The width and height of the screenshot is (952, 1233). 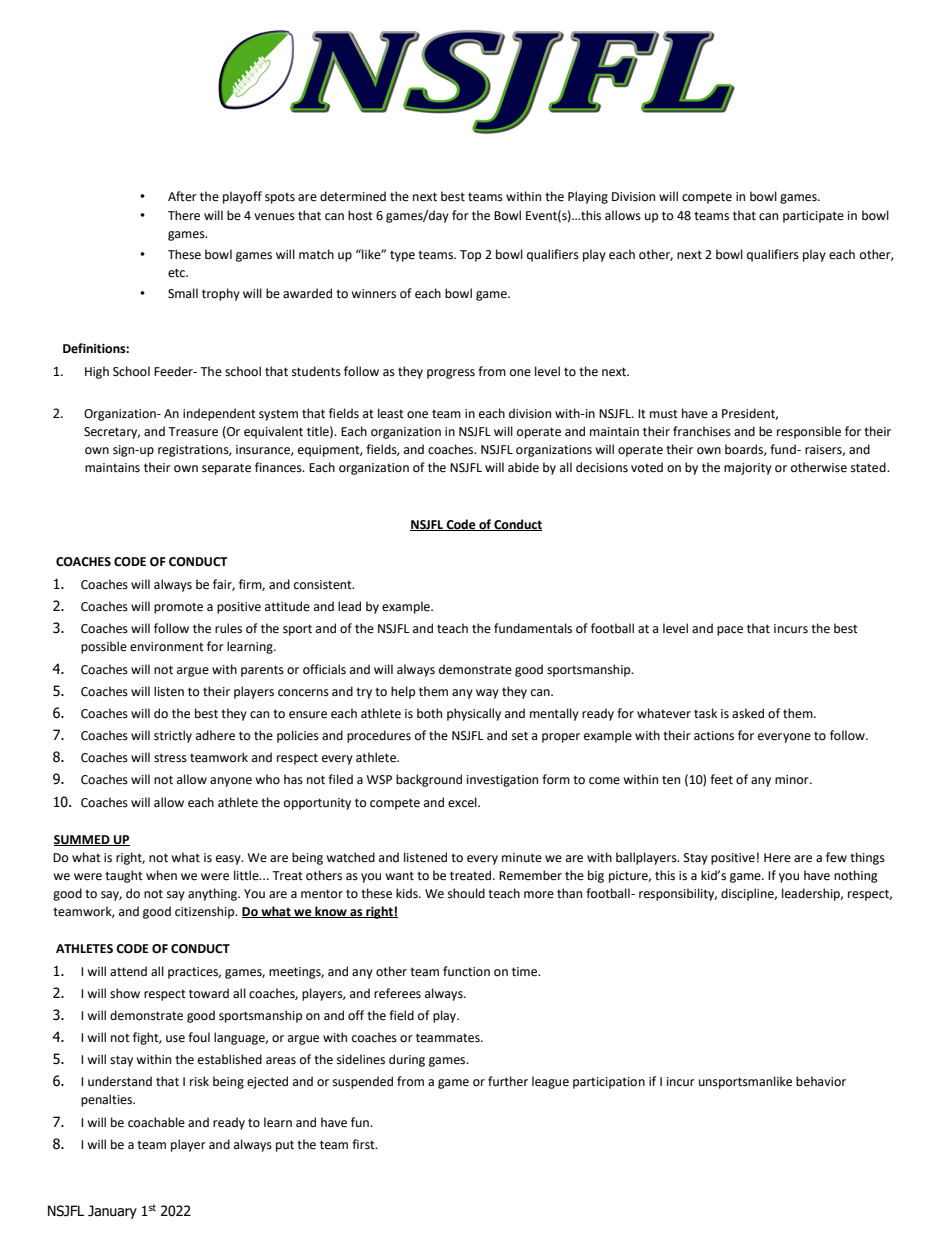 I want to click on promote, so click(x=178, y=608).
